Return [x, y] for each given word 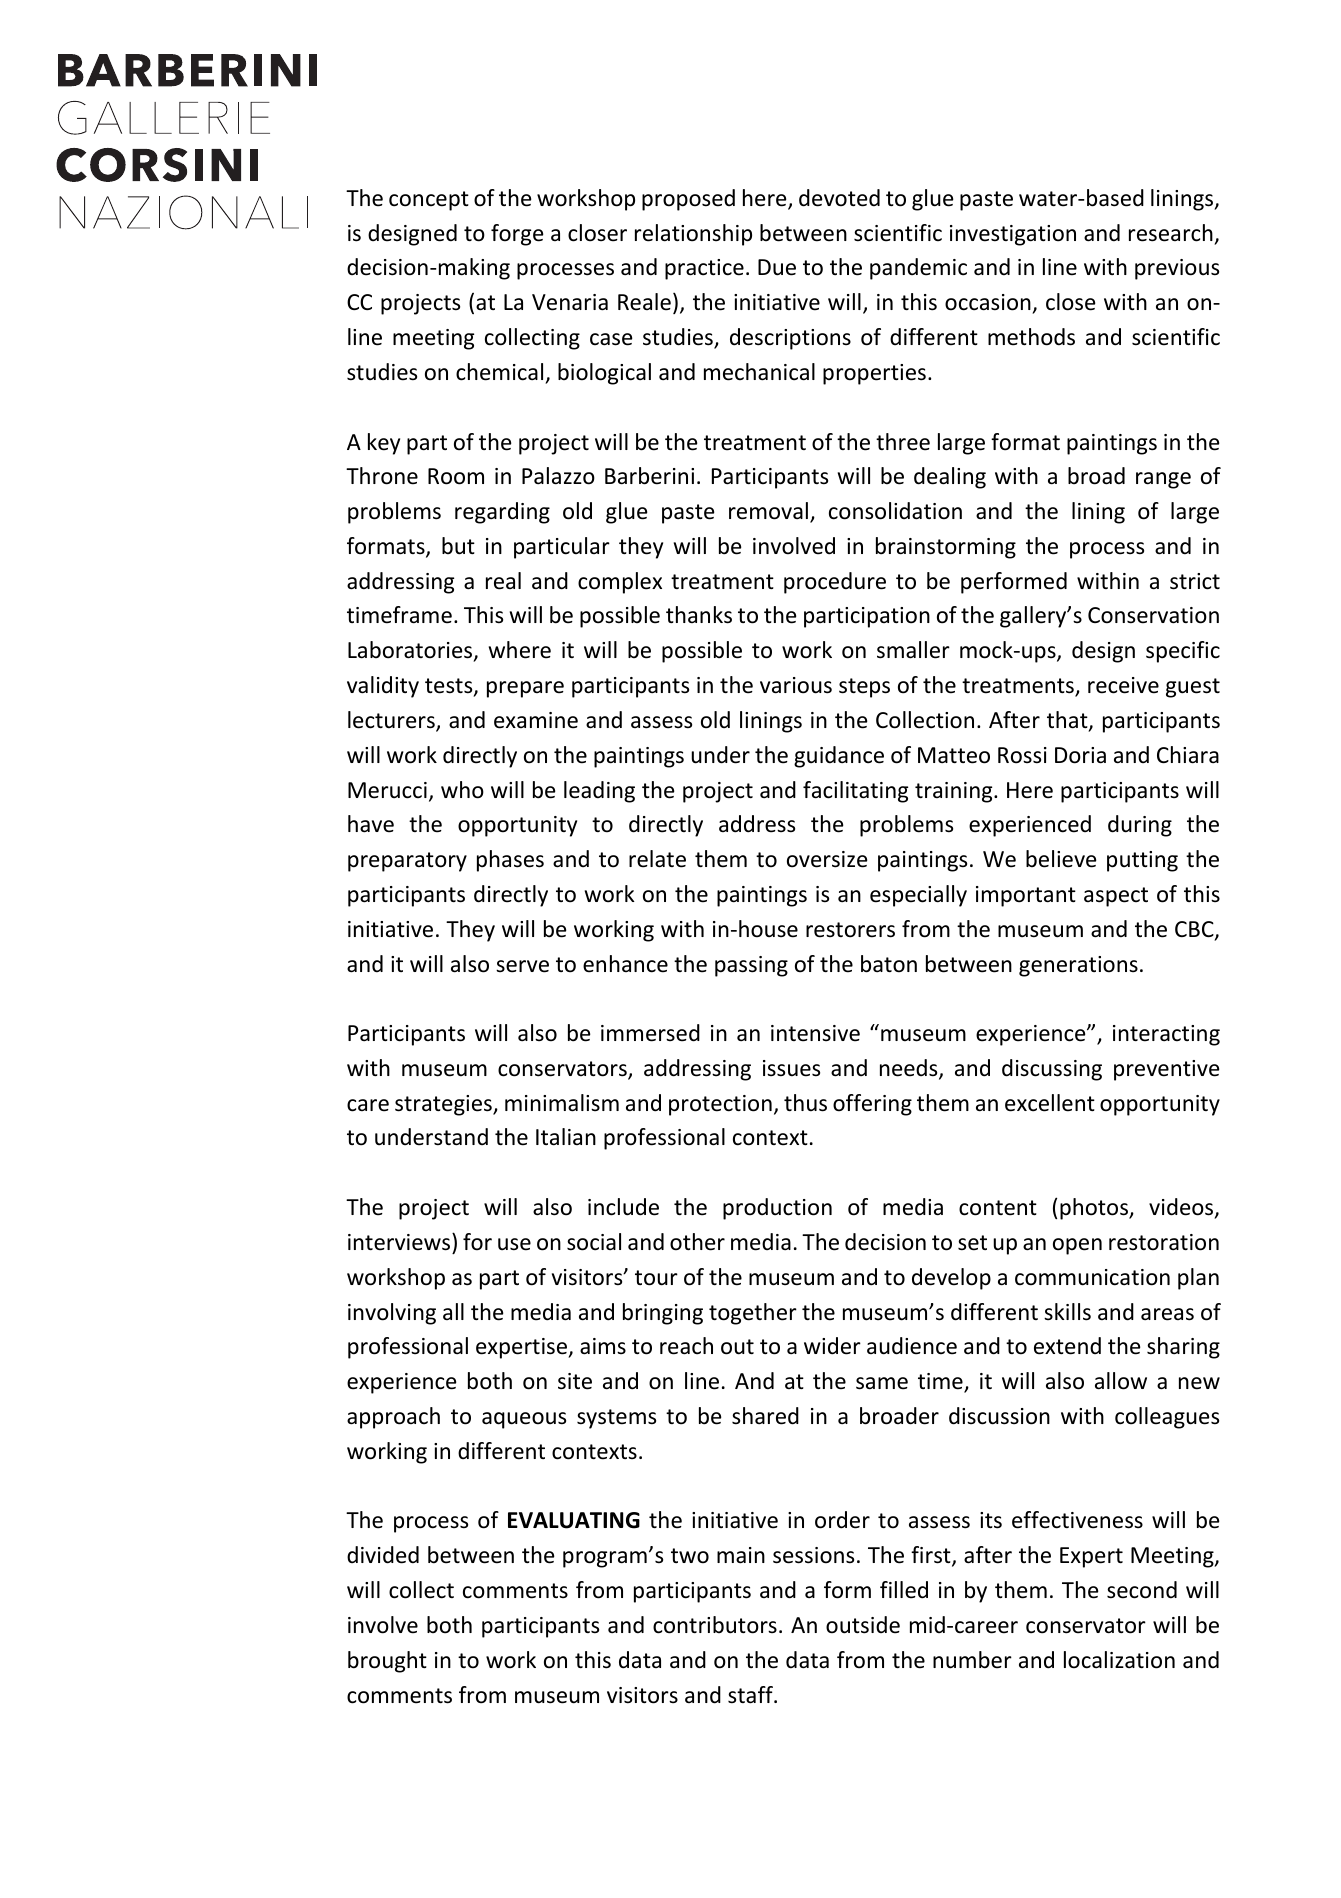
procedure [835, 583]
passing [751, 966]
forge [517, 235]
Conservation [1153, 615]
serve [522, 966]
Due [777, 267]
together [753, 1314]
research [1171, 233]
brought [387, 1662]
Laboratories [411, 651]
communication [1092, 1277]
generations [1078, 966]
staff [751, 1695]
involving [392, 1314]
